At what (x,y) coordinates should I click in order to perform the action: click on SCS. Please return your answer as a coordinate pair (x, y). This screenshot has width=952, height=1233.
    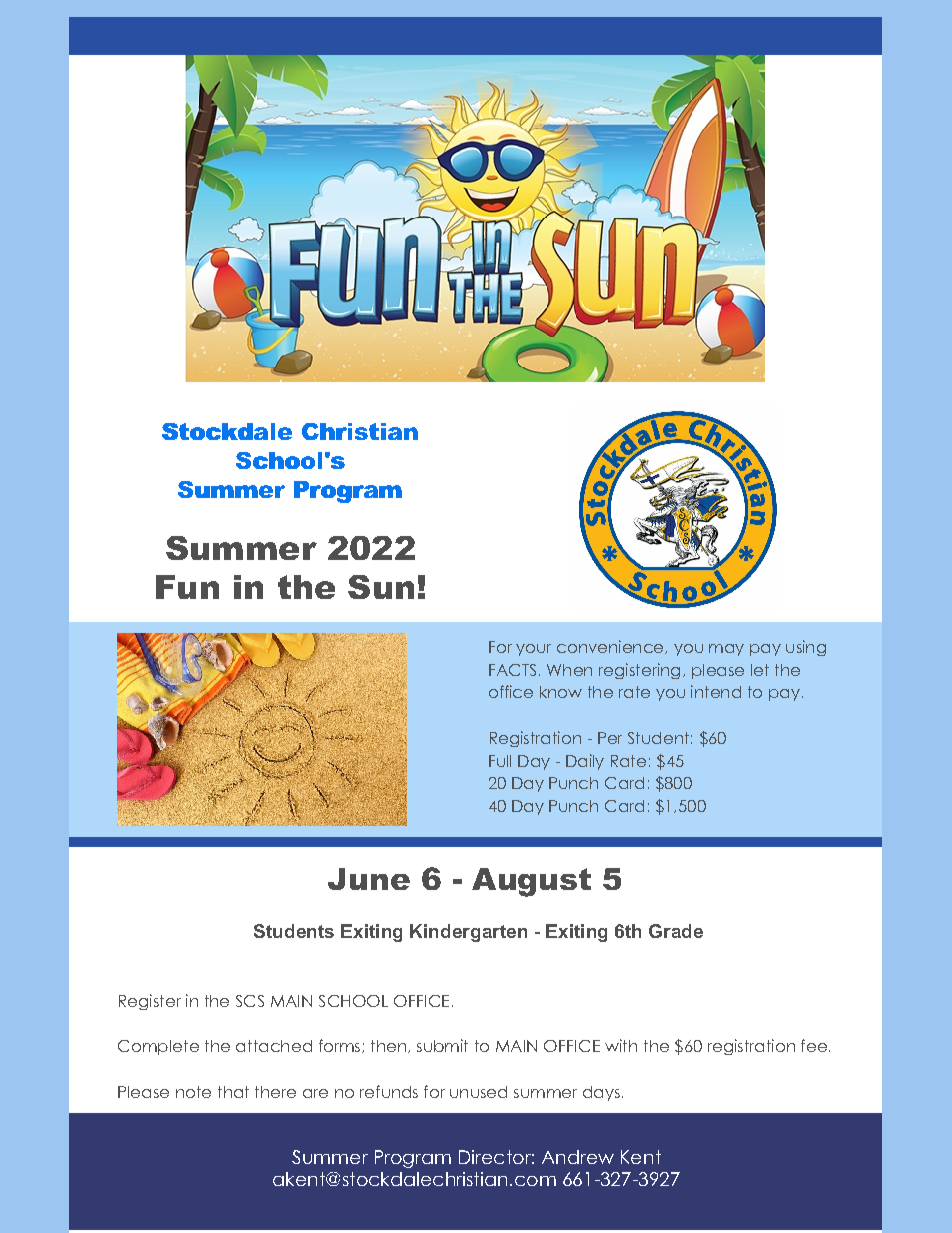
    Looking at the image, I should click on (250, 1001).
